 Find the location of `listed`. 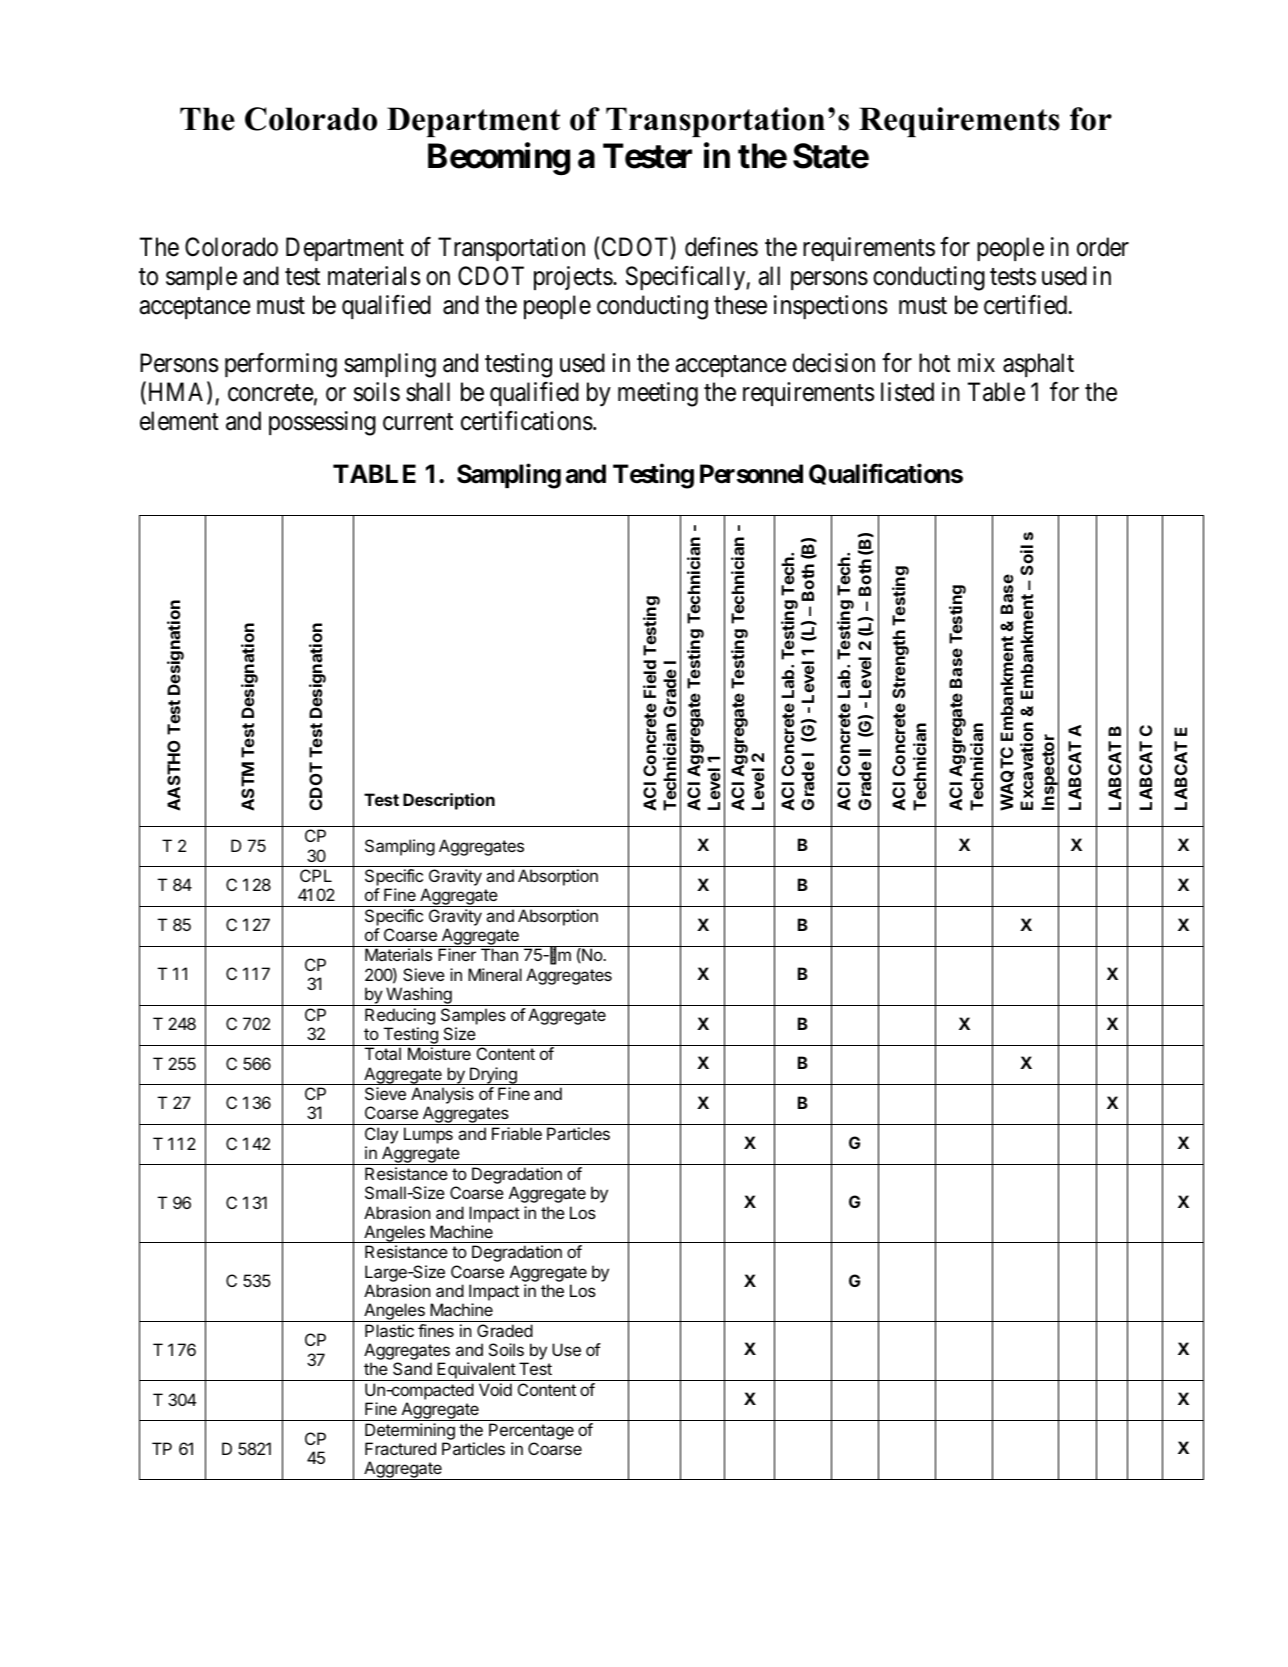

listed is located at coordinates (907, 392).
